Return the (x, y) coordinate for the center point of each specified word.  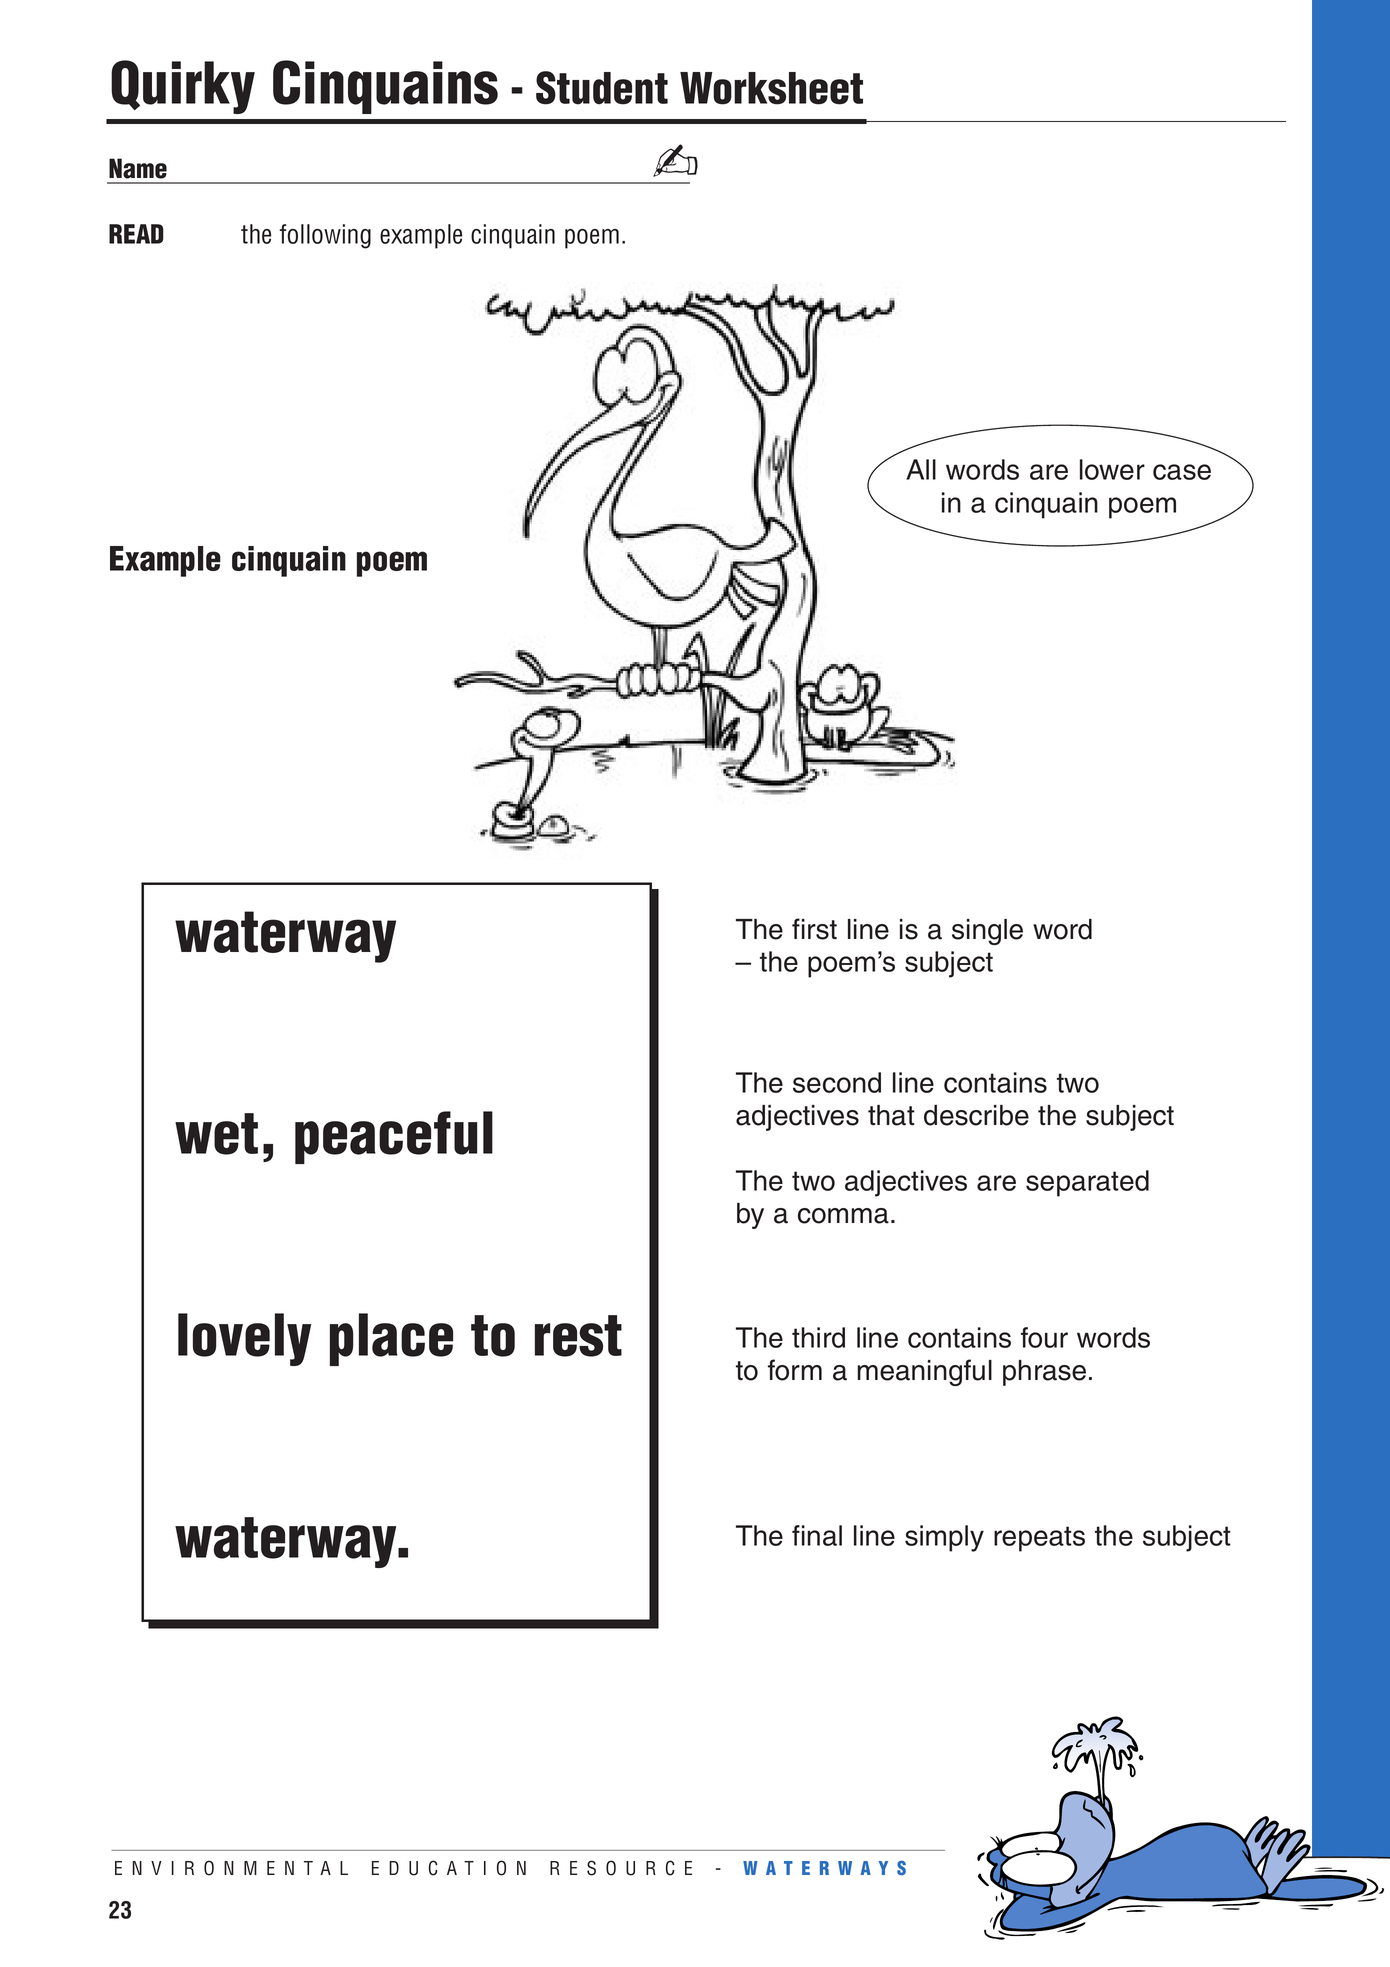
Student (602, 88)
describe (976, 1115)
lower (1112, 469)
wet (216, 1134)
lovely (244, 1339)
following (325, 236)
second (837, 1082)
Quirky (183, 87)
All (921, 469)
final (817, 1535)
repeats (1039, 1539)
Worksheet (771, 88)
